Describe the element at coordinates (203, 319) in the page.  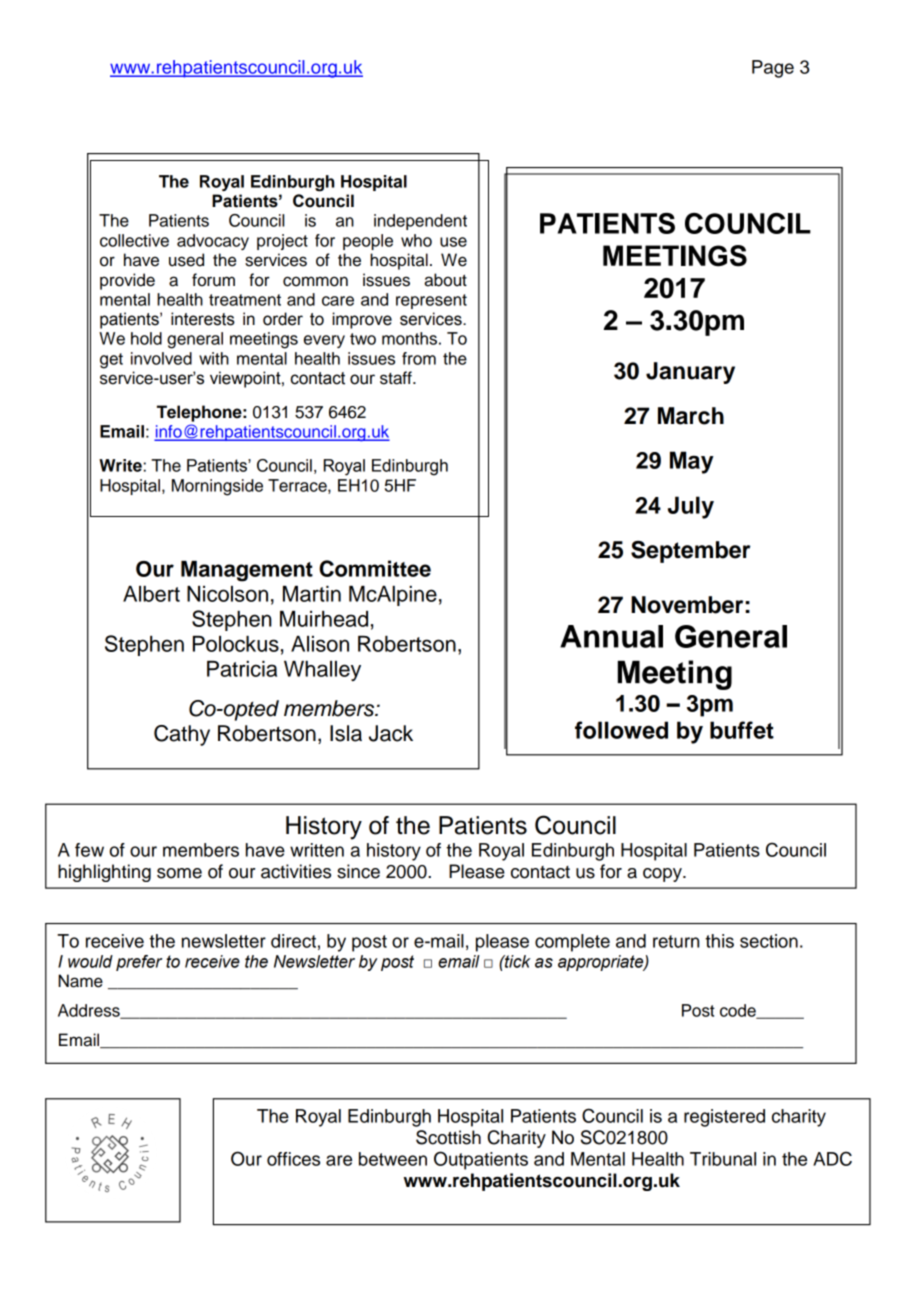
I see `interests` at that location.
